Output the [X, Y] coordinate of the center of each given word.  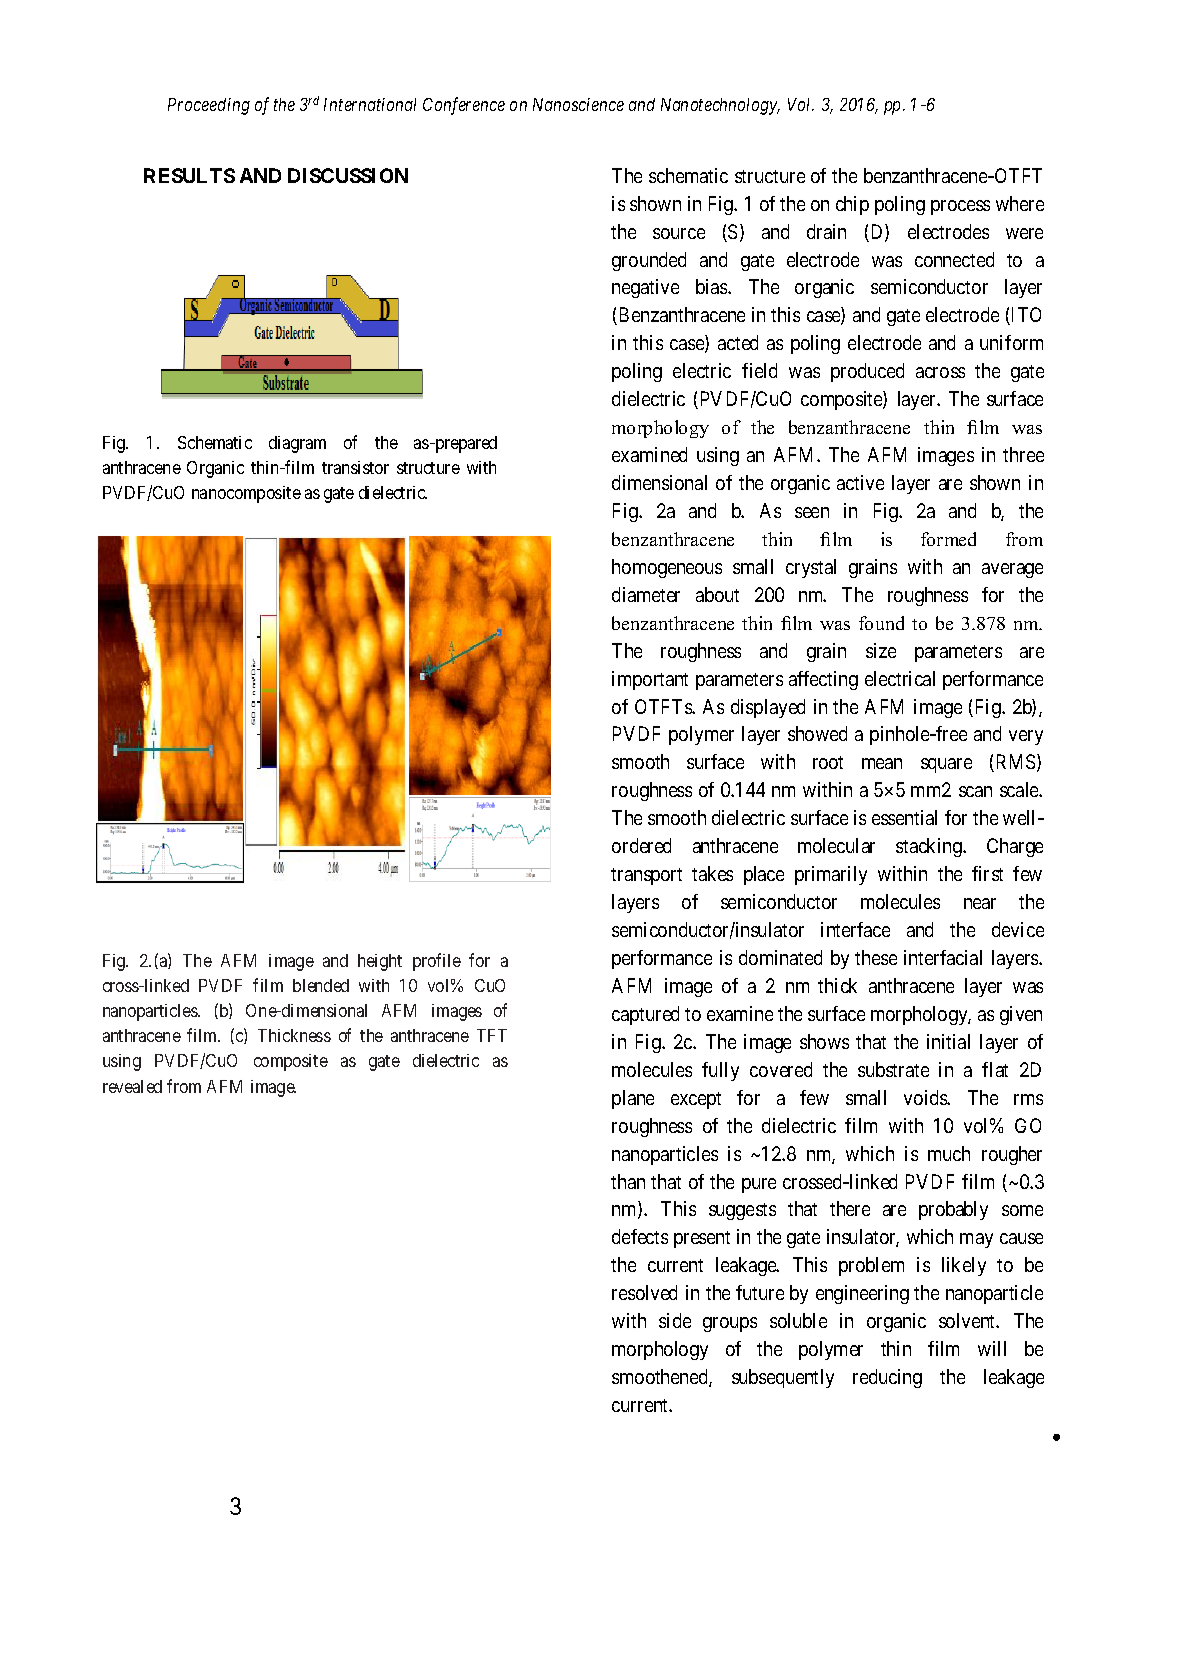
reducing [887, 1378]
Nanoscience [578, 104]
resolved [644, 1292]
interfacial [943, 957]
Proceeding [209, 106]
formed [948, 539]
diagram [297, 444]
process [960, 207]
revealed [132, 1086]
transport [646, 876]
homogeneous [667, 568]
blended [321, 985]
